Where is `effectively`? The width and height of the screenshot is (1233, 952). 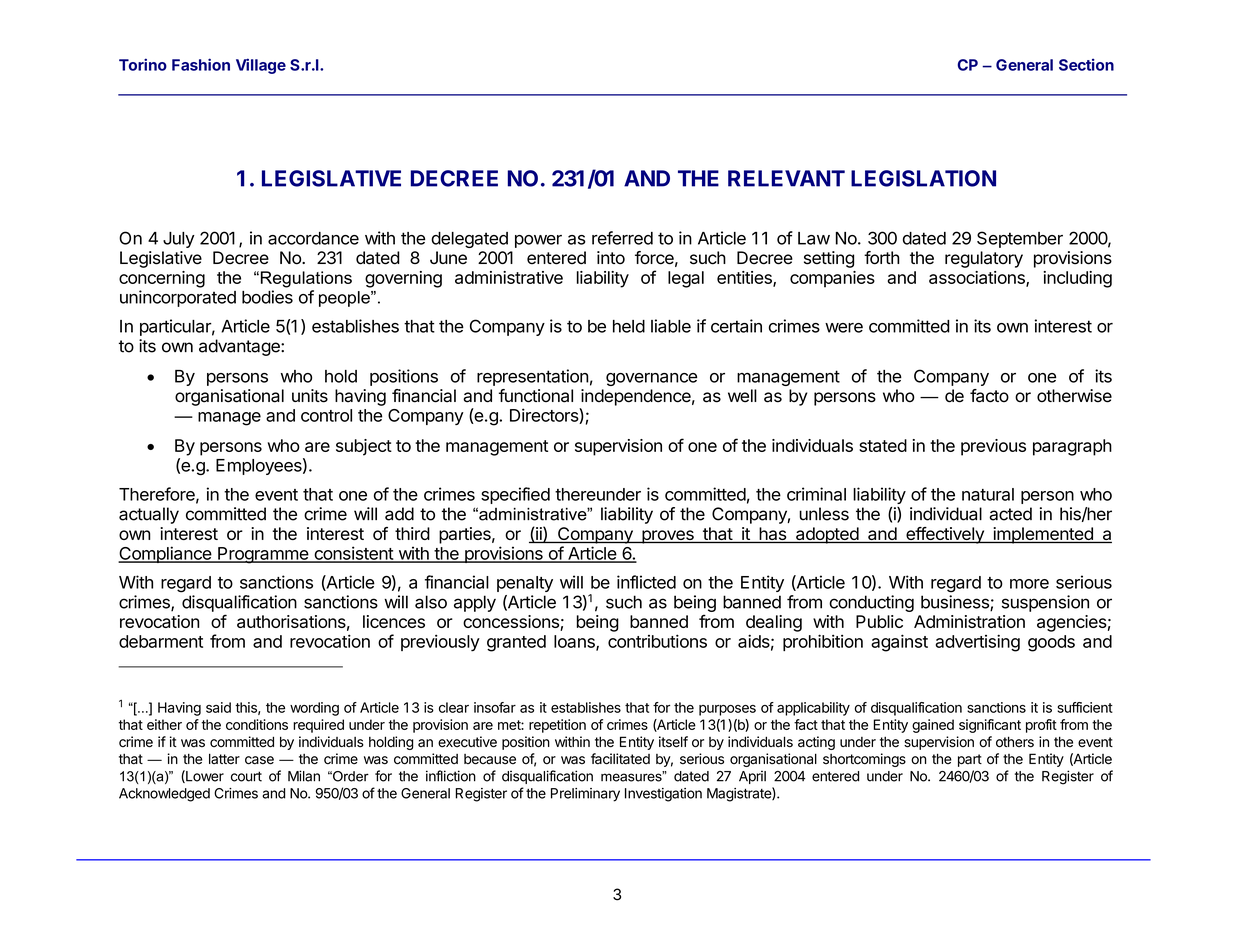 effectively is located at coordinates (945, 535).
